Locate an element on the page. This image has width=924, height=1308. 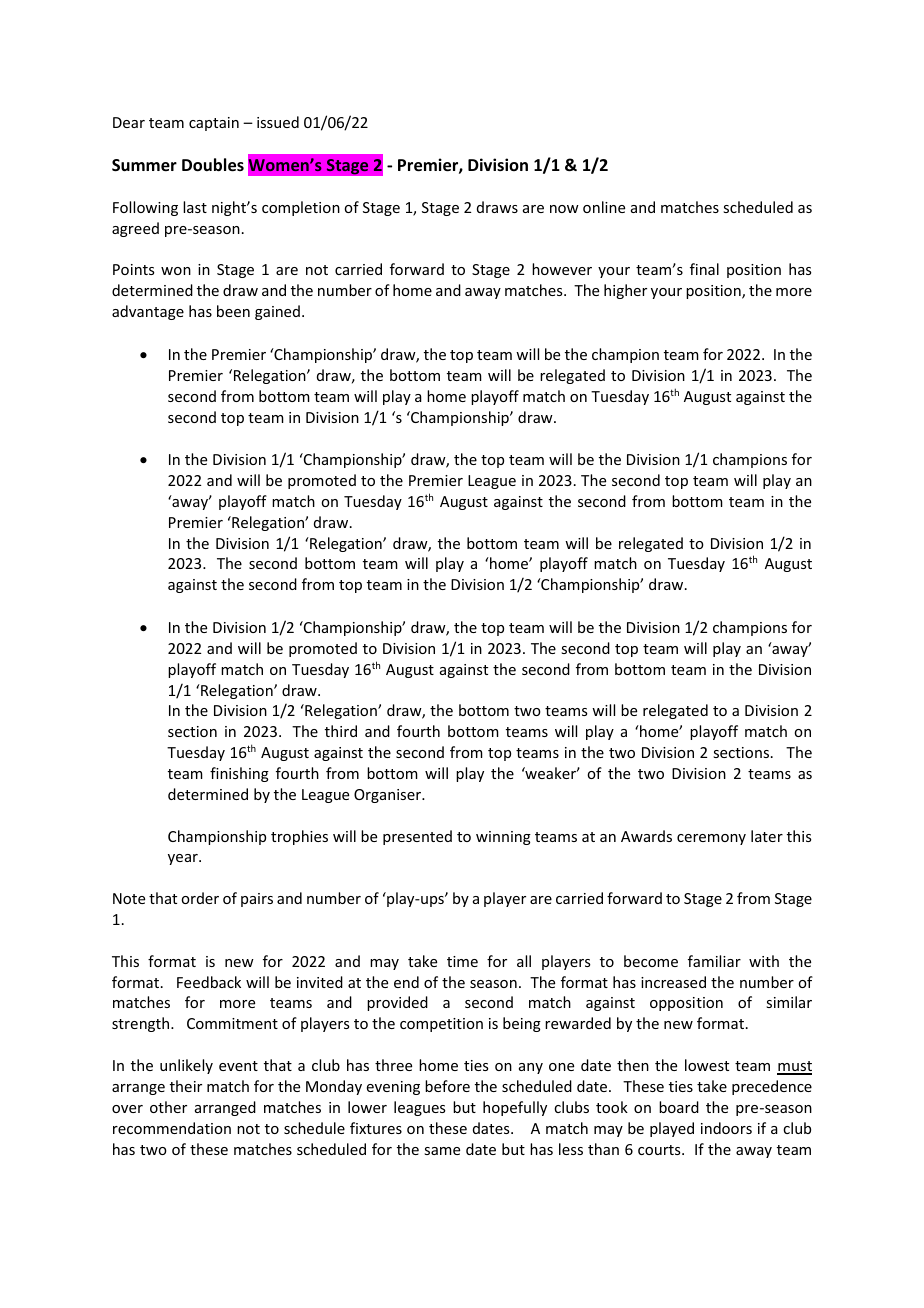
been is located at coordinates (233, 311).
